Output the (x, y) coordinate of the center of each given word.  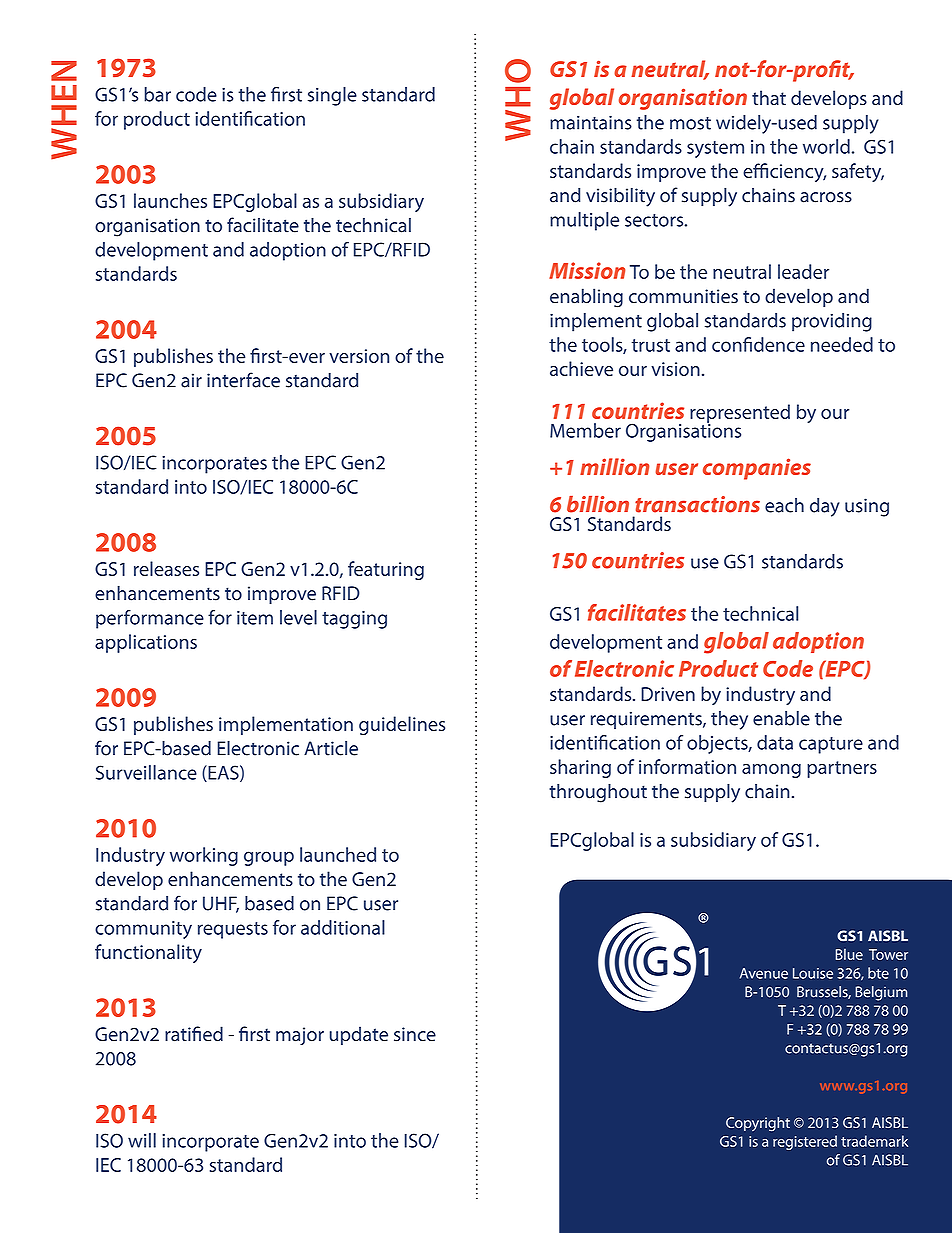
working (204, 856)
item (255, 618)
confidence (758, 344)
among (771, 771)
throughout (598, 793)
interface (243, 380)
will (142, 1140)
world (826, 146)
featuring (386, 570)
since (415, 1034)
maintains (591, 122)
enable (781, 718)
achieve (581, 368)
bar (157, 94)
